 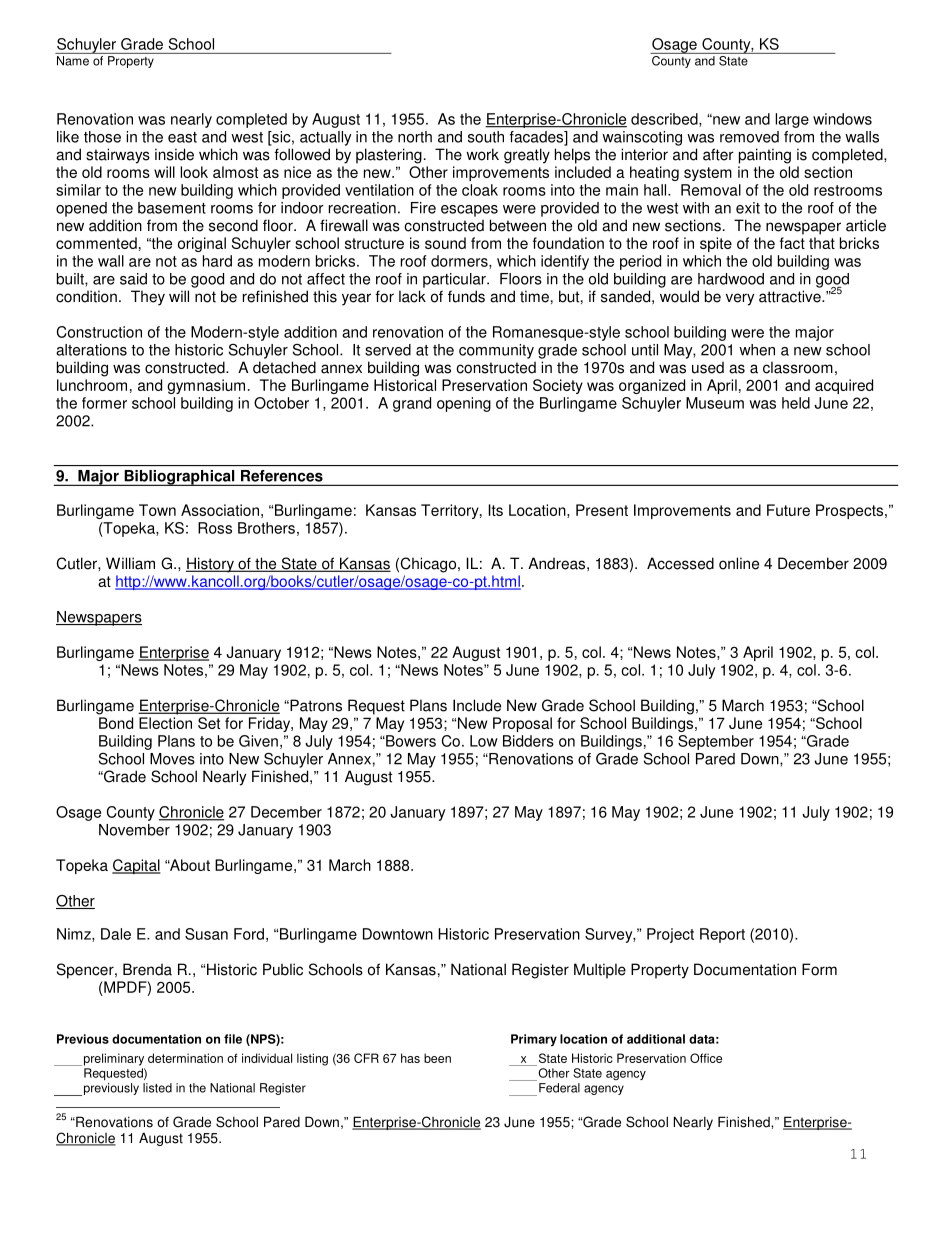 I want to click on been, so click(x=437, y=1058).
